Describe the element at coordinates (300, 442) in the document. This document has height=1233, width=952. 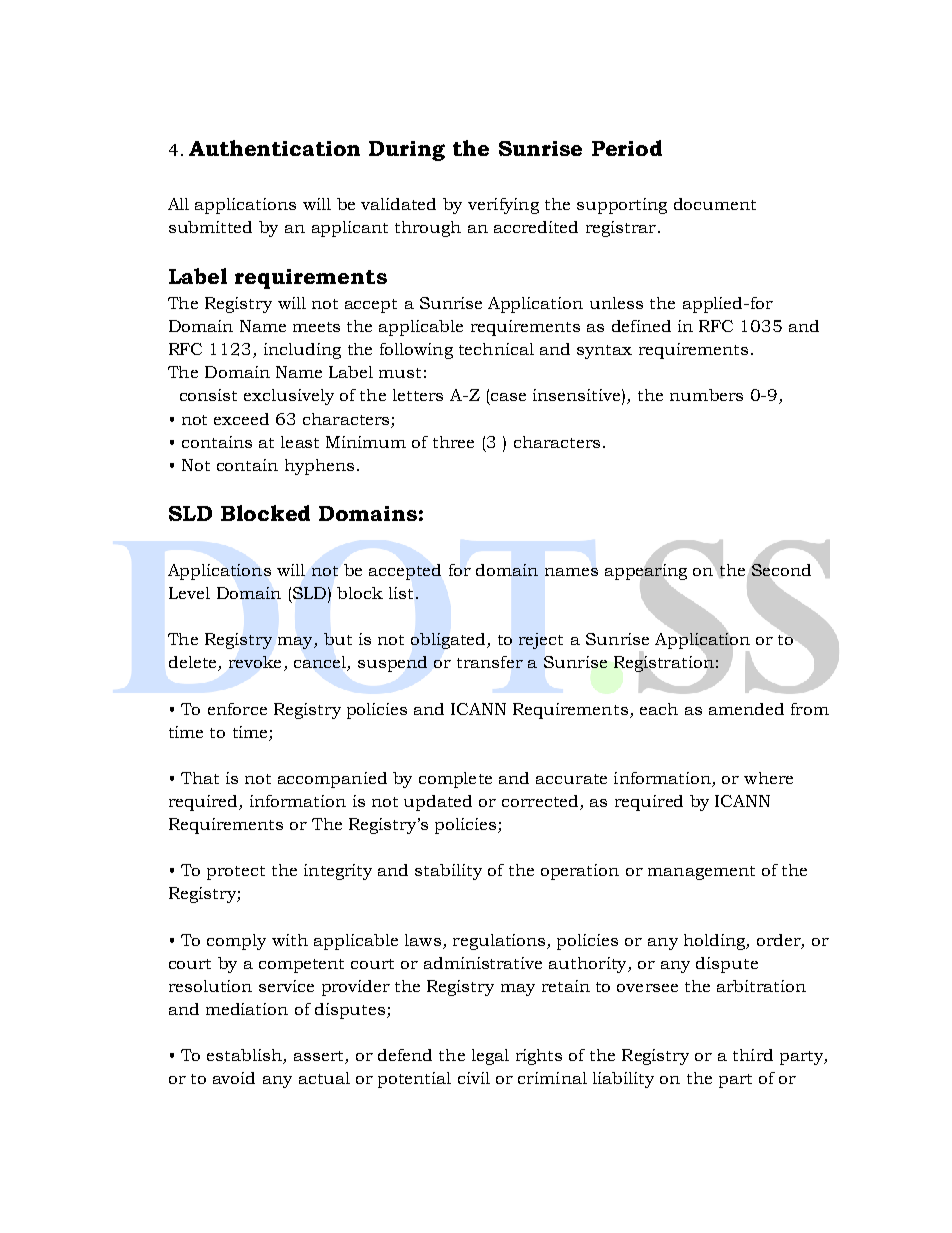
I see `least` at that location.
